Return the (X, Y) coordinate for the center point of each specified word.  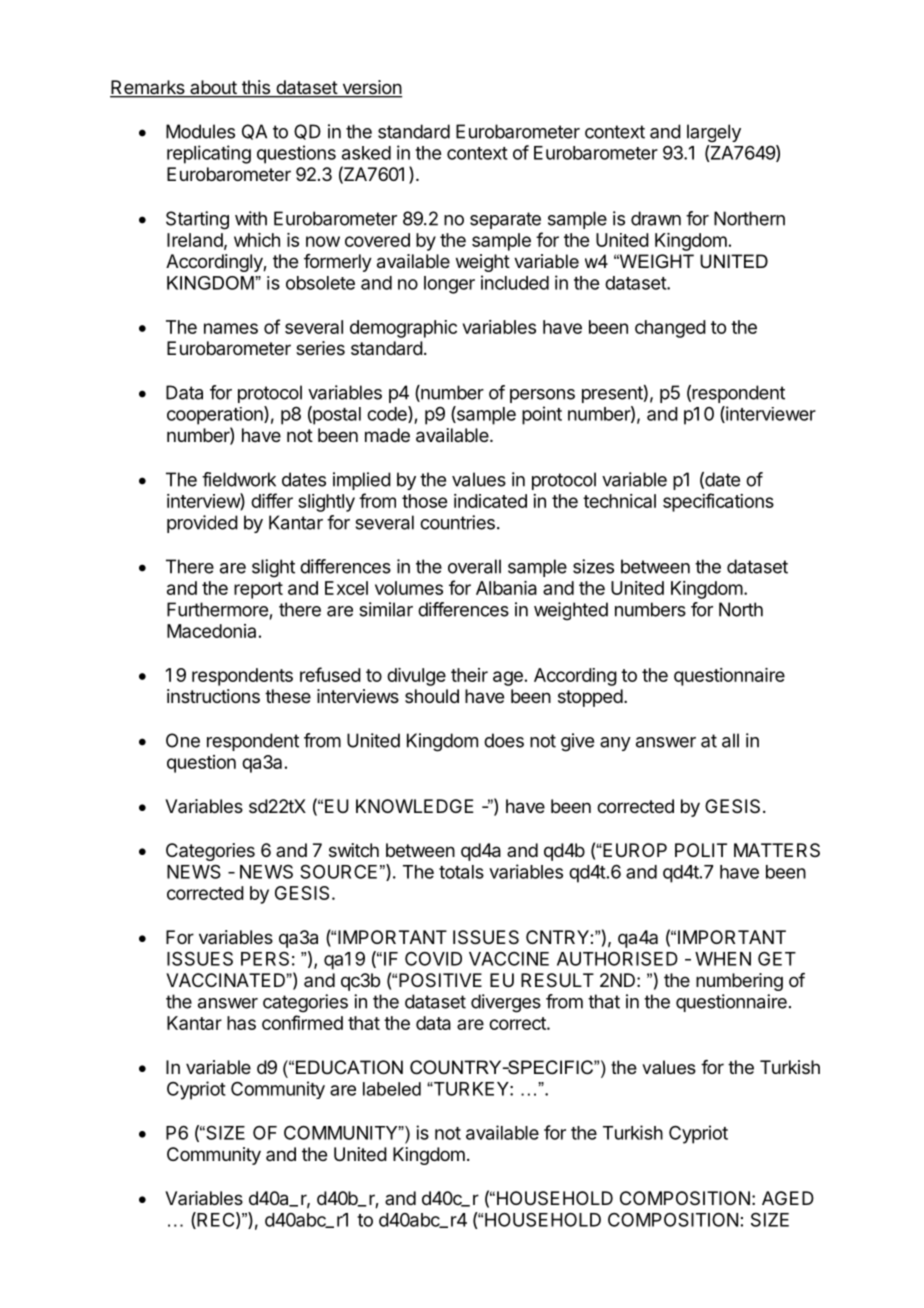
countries (457, 522)
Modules (200, 131)
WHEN (723, 959)
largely (714, 133)
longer (449, 285)
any (615, 744)
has (241, 1023)
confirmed (302, 1022)
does (504, 740)
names (231, 328)
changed (670, 329)
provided (202, 524)
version (371, 88)
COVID (433, 958)
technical (619, 501)
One (183, 740)
